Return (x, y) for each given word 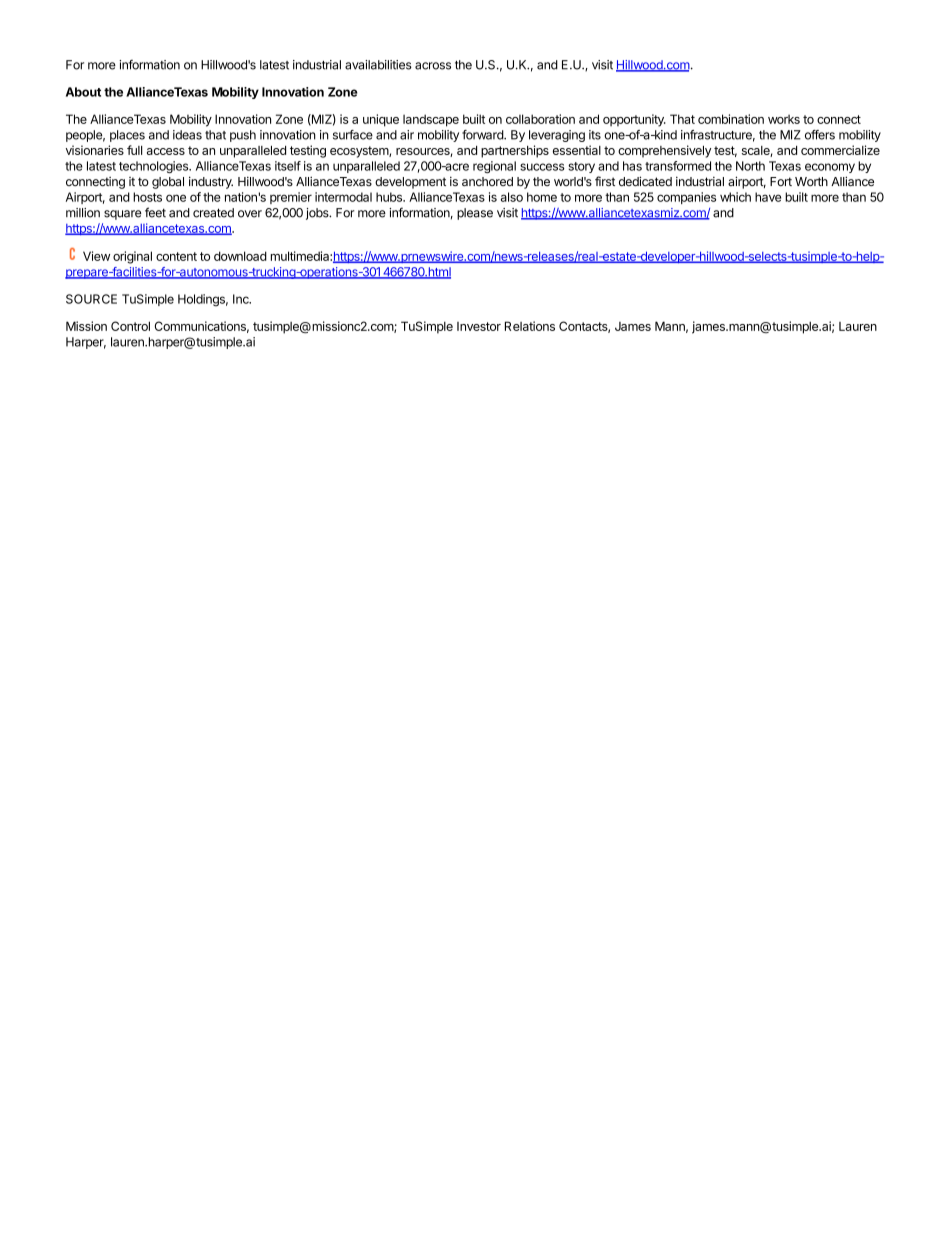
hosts (147, 197)
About (83, 92)
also (512, 197)
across (433, 66)
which (735, 197)
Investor (479, 326)
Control (130, 326)
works (784, 119)
